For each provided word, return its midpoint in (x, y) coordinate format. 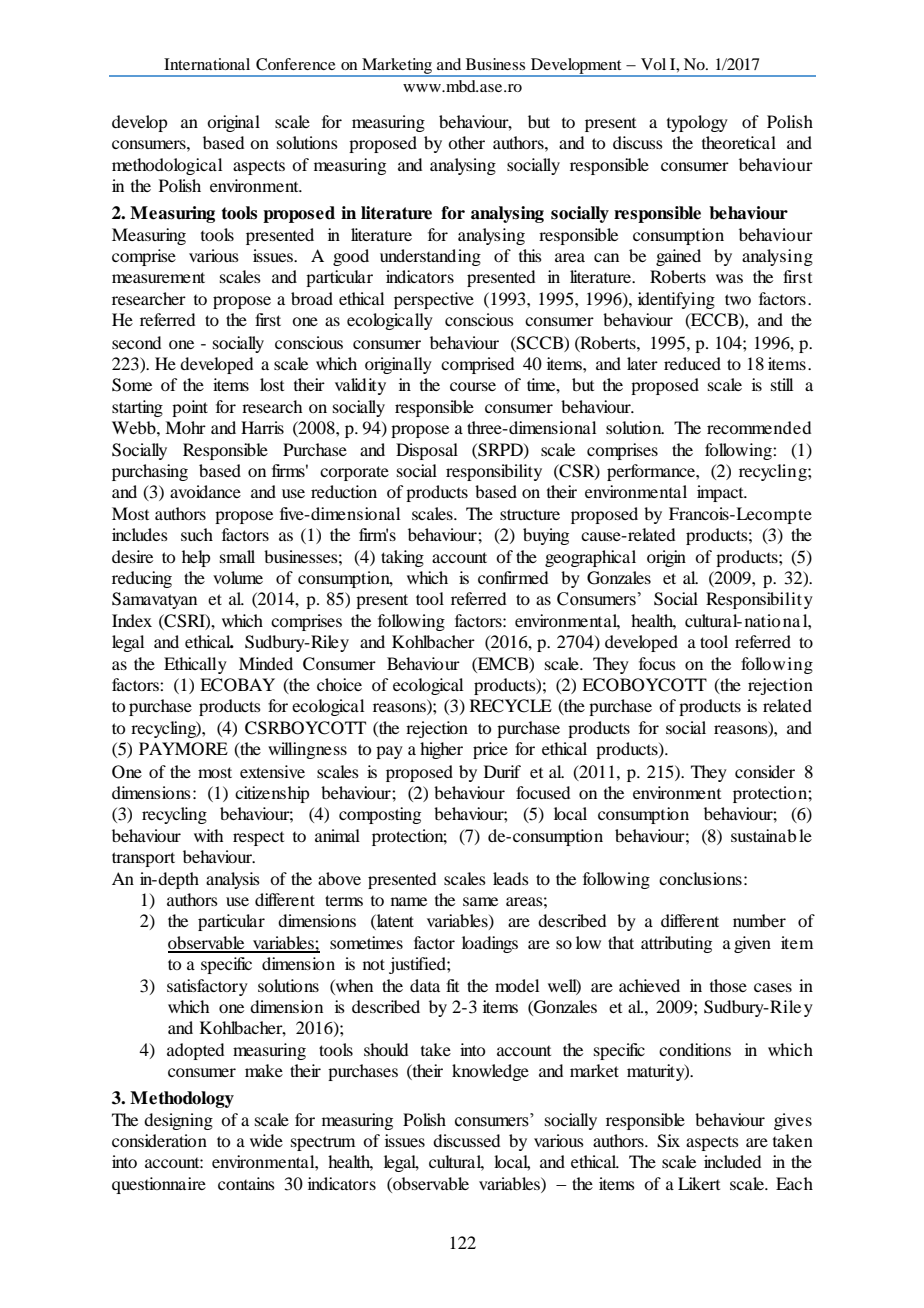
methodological (167, 166)
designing (178, 1121)
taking (402, 558)
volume (238, 577)
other (466, 142)
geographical (590, 558)
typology (697, 123)
